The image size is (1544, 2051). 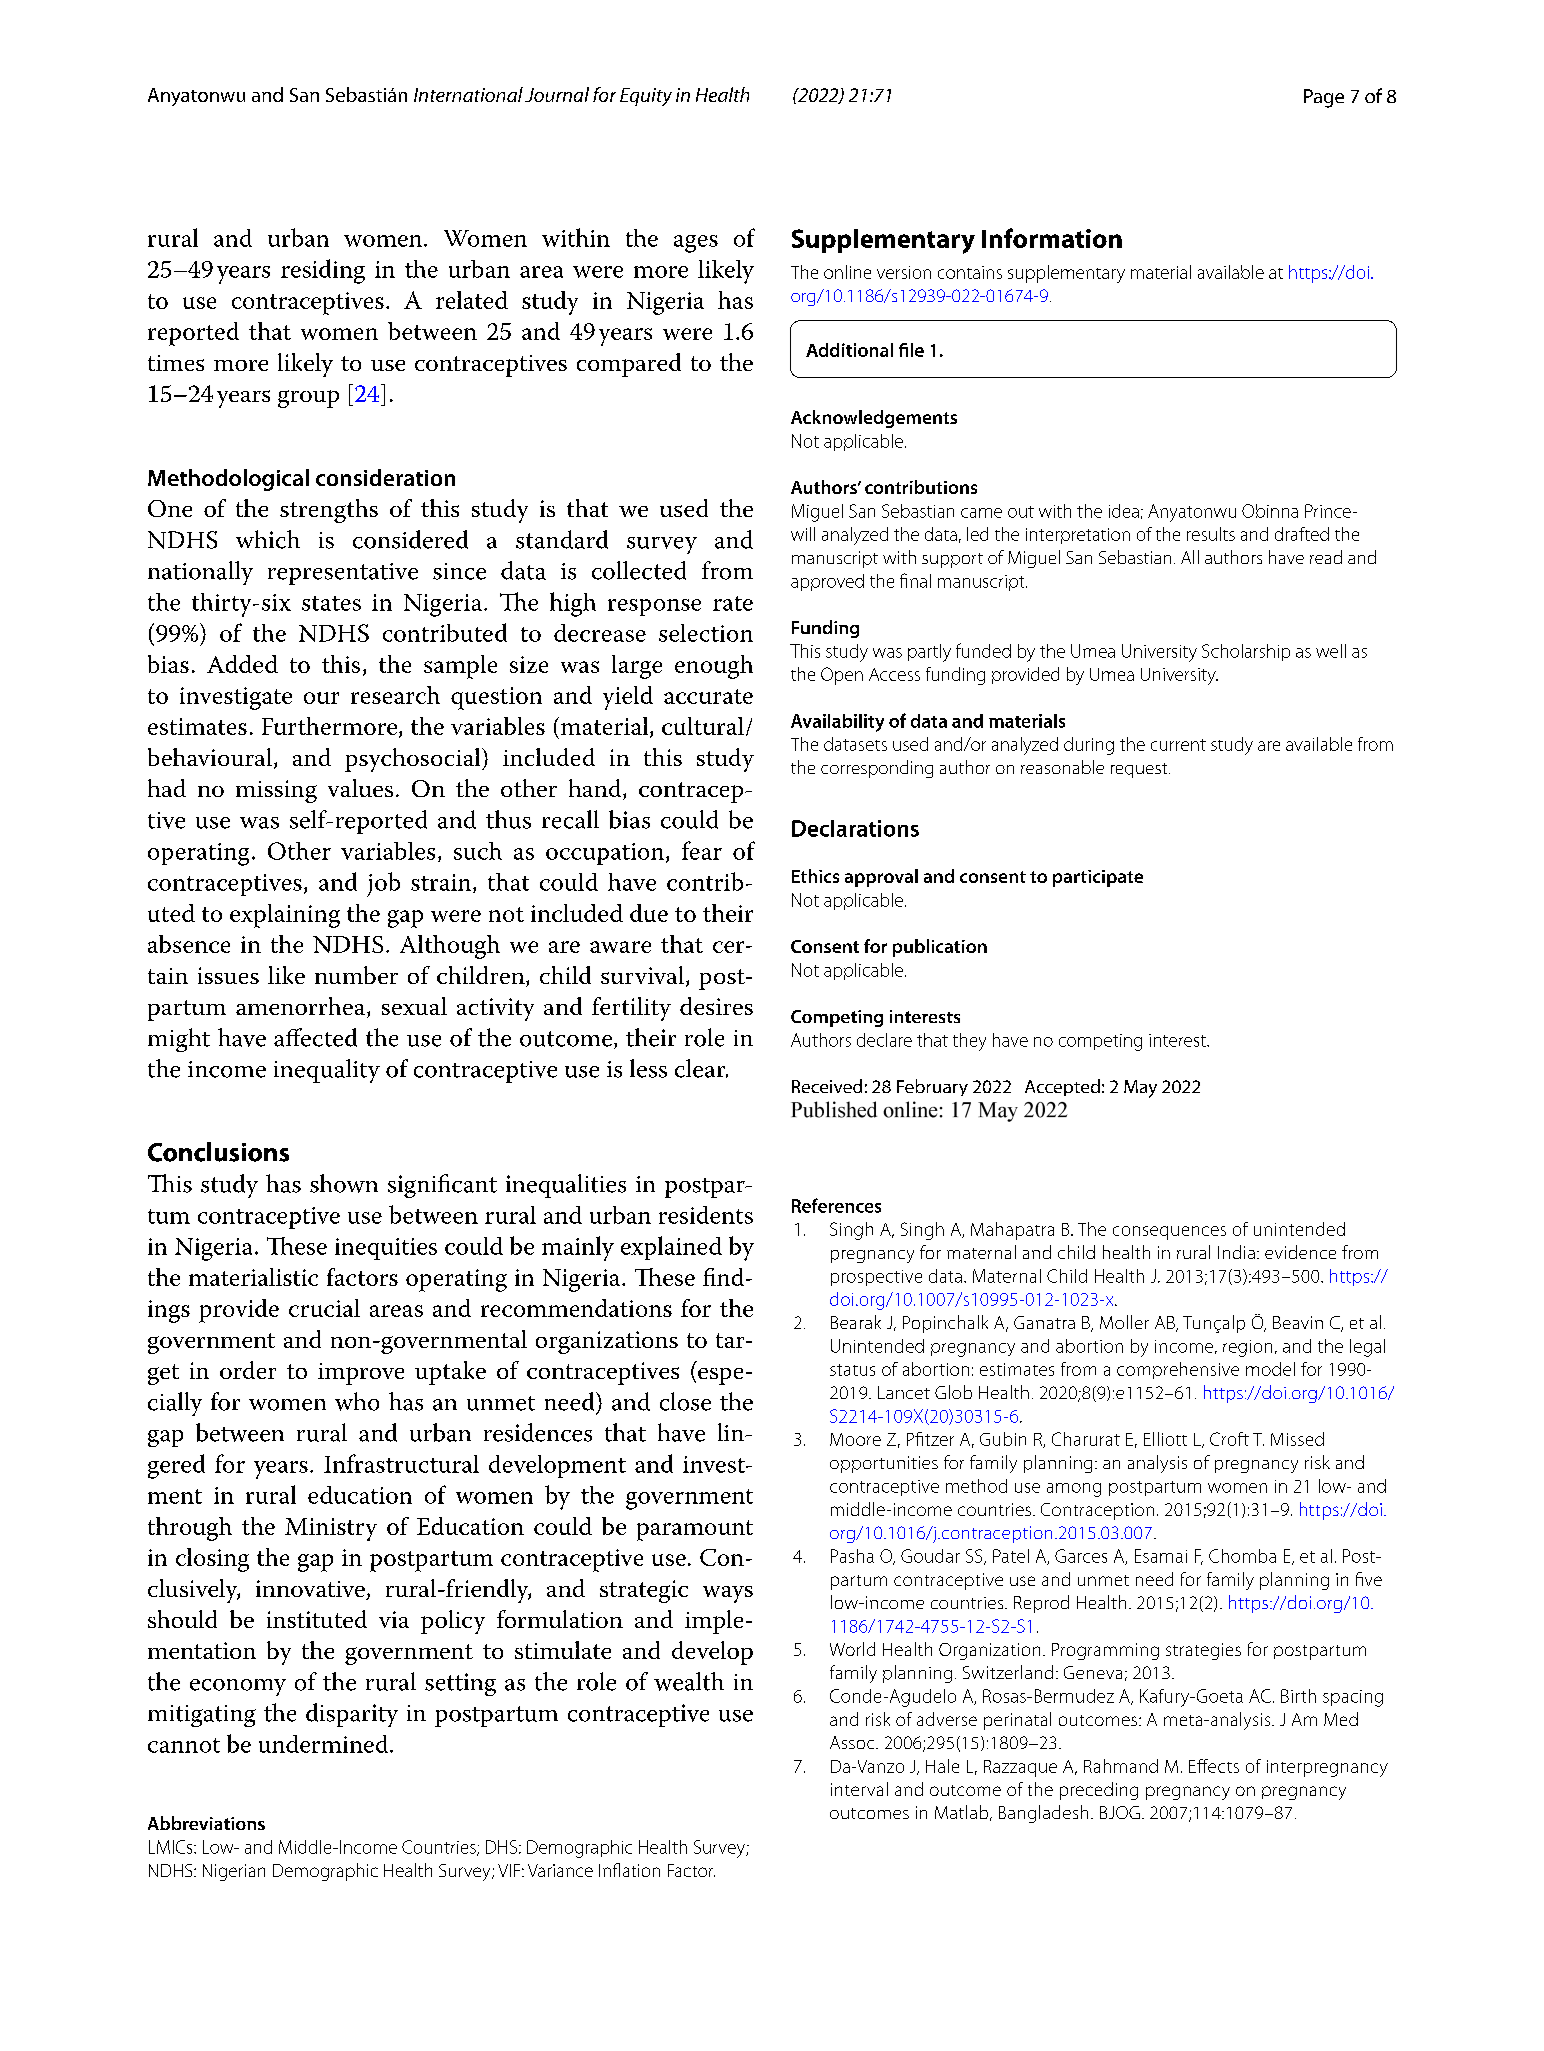 I want to click on Ministry, so click(x=331, y=1529).
